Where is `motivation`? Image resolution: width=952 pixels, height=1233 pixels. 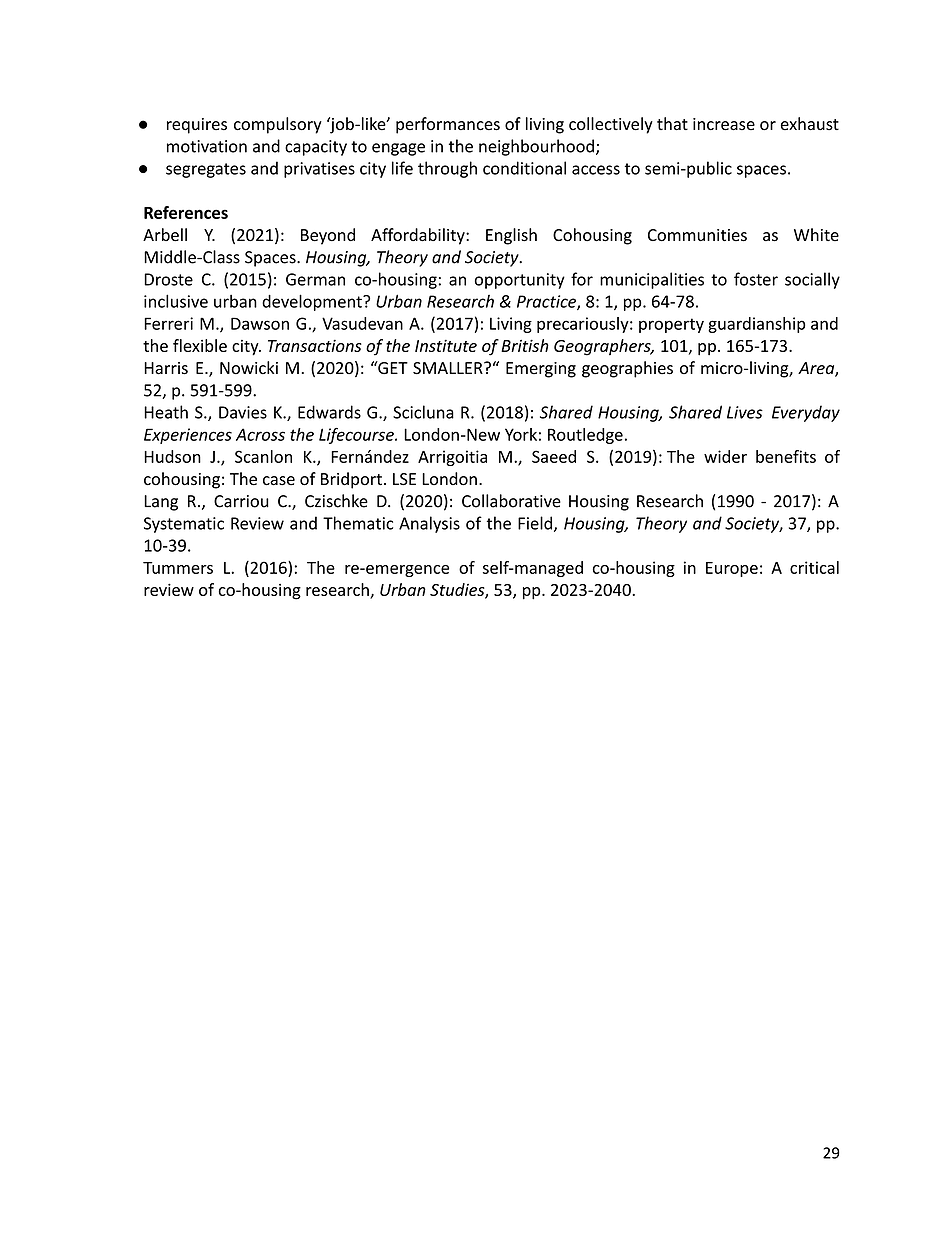
motivation is located at coordinates (207, 146).
